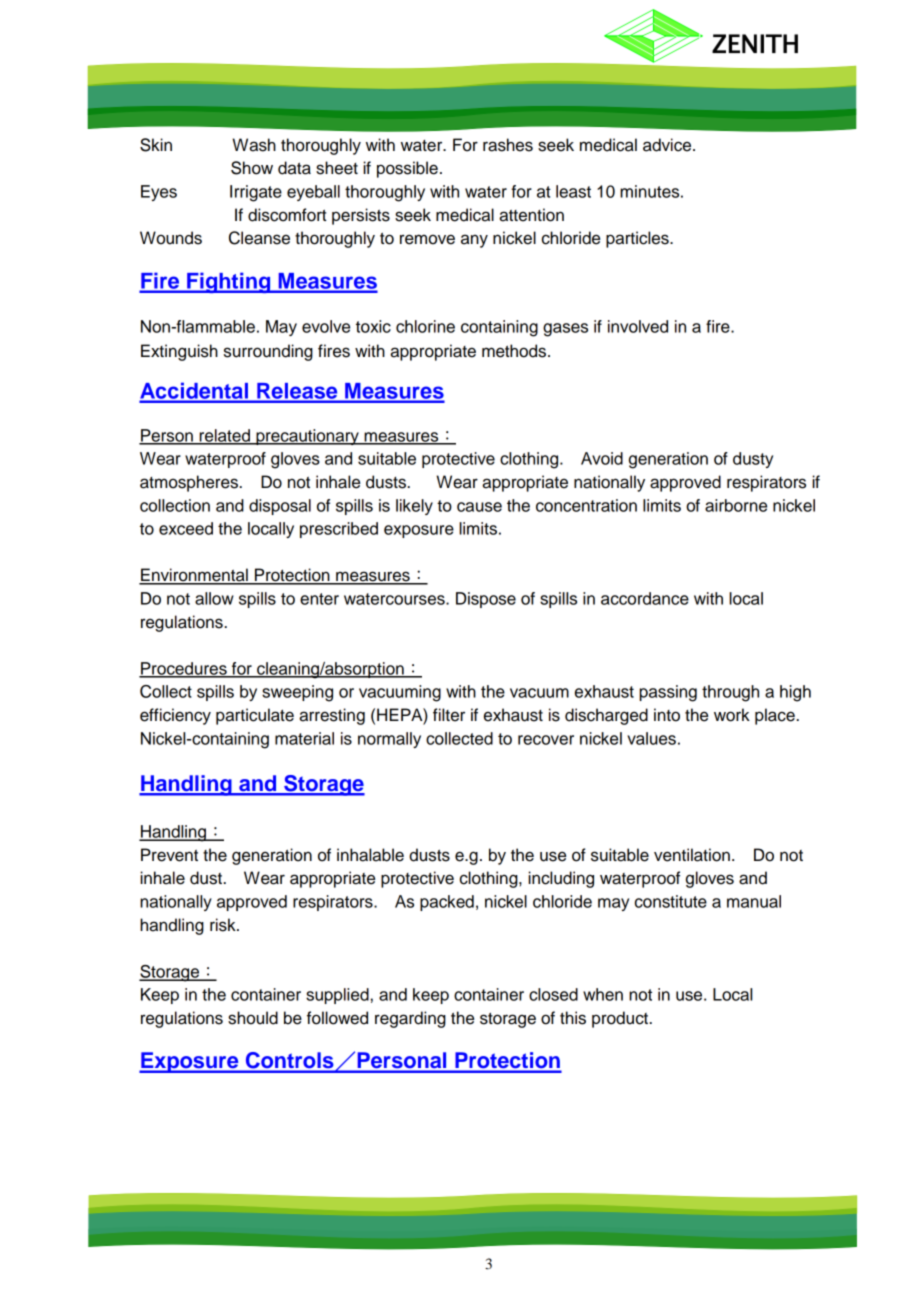 The image size is (924, 1308). What do you see at coordinates (253, 1018) in the document?
I see `should` at bounding box center [253, 1018].
